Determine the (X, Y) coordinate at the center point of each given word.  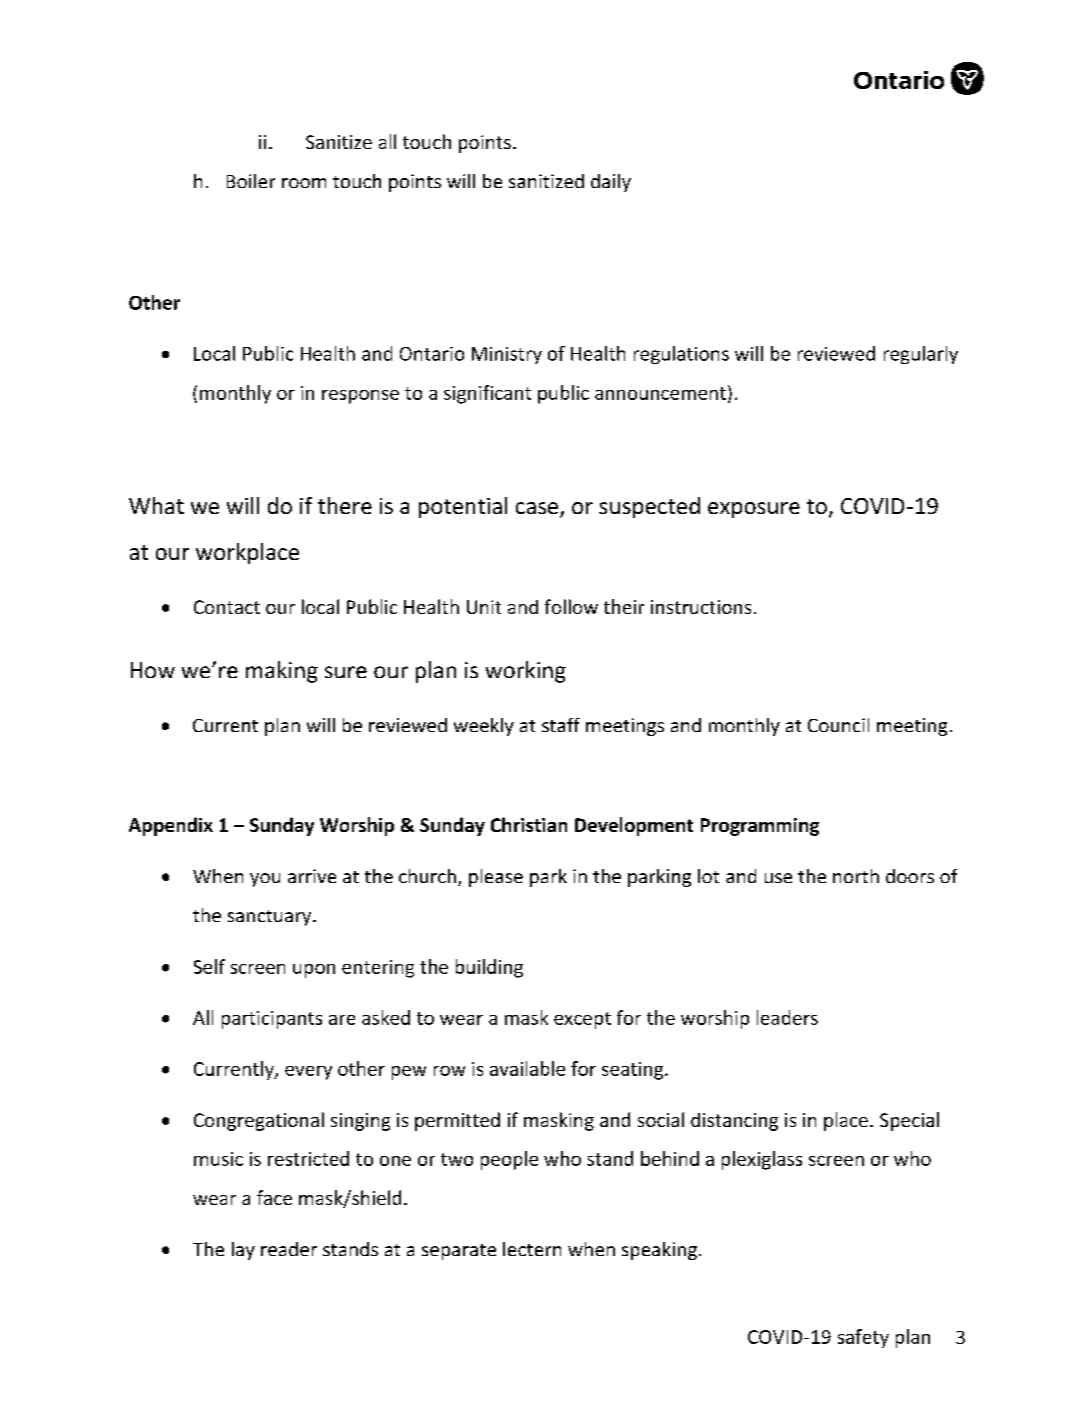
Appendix (171, 826)
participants (272, 1020)
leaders (787, 1017)
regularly (921, 355)
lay (243, 1251)
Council (838, 725)
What (156, 505)
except (582, 1020)
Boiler (251, 181)
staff (561, 725)
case (538, 509)
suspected (649, 507)
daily (611, 183)
